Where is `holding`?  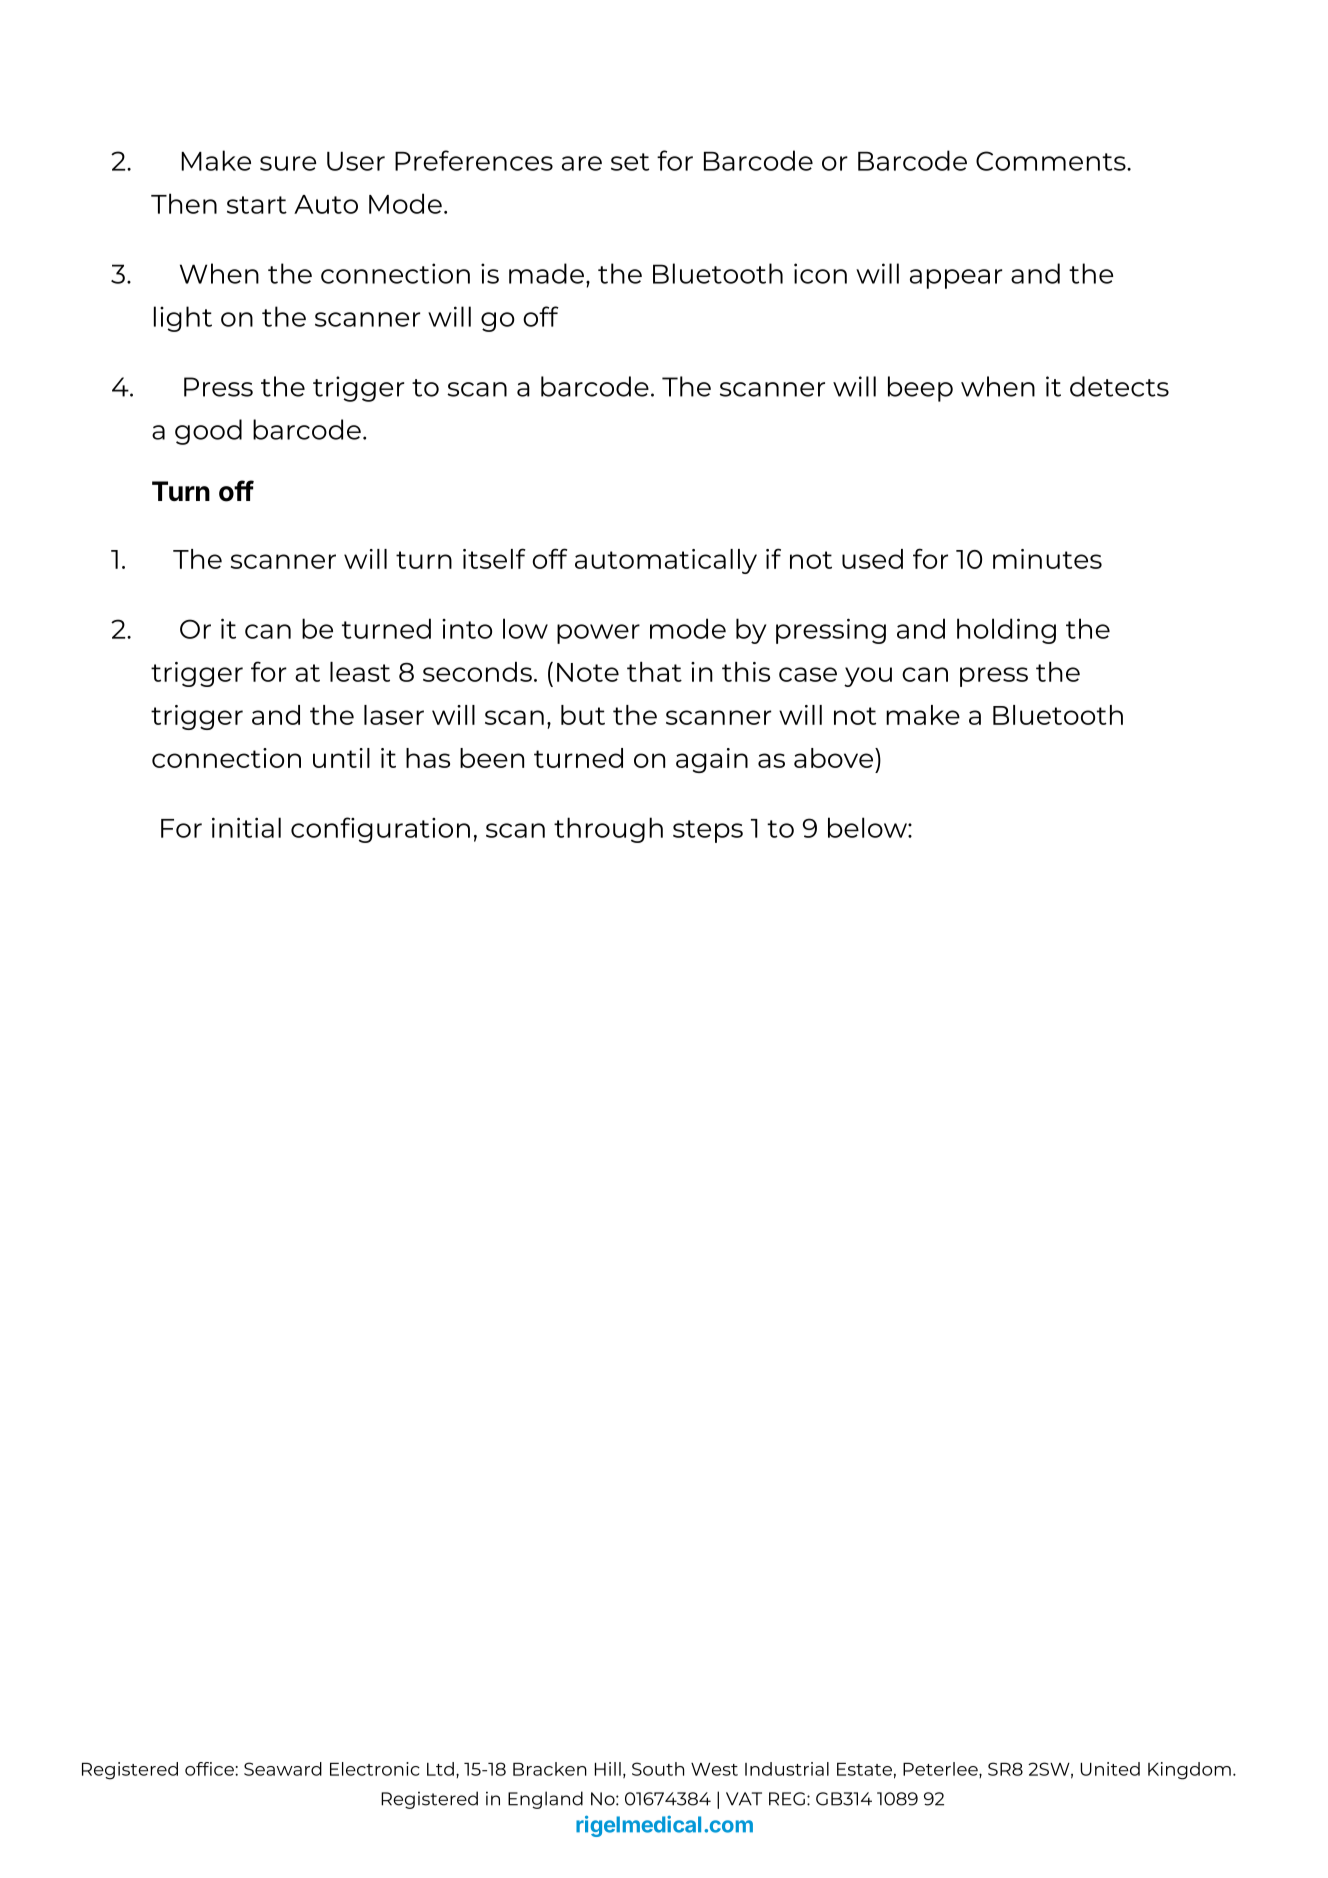
holding is located at coordinates (1006, 631).
